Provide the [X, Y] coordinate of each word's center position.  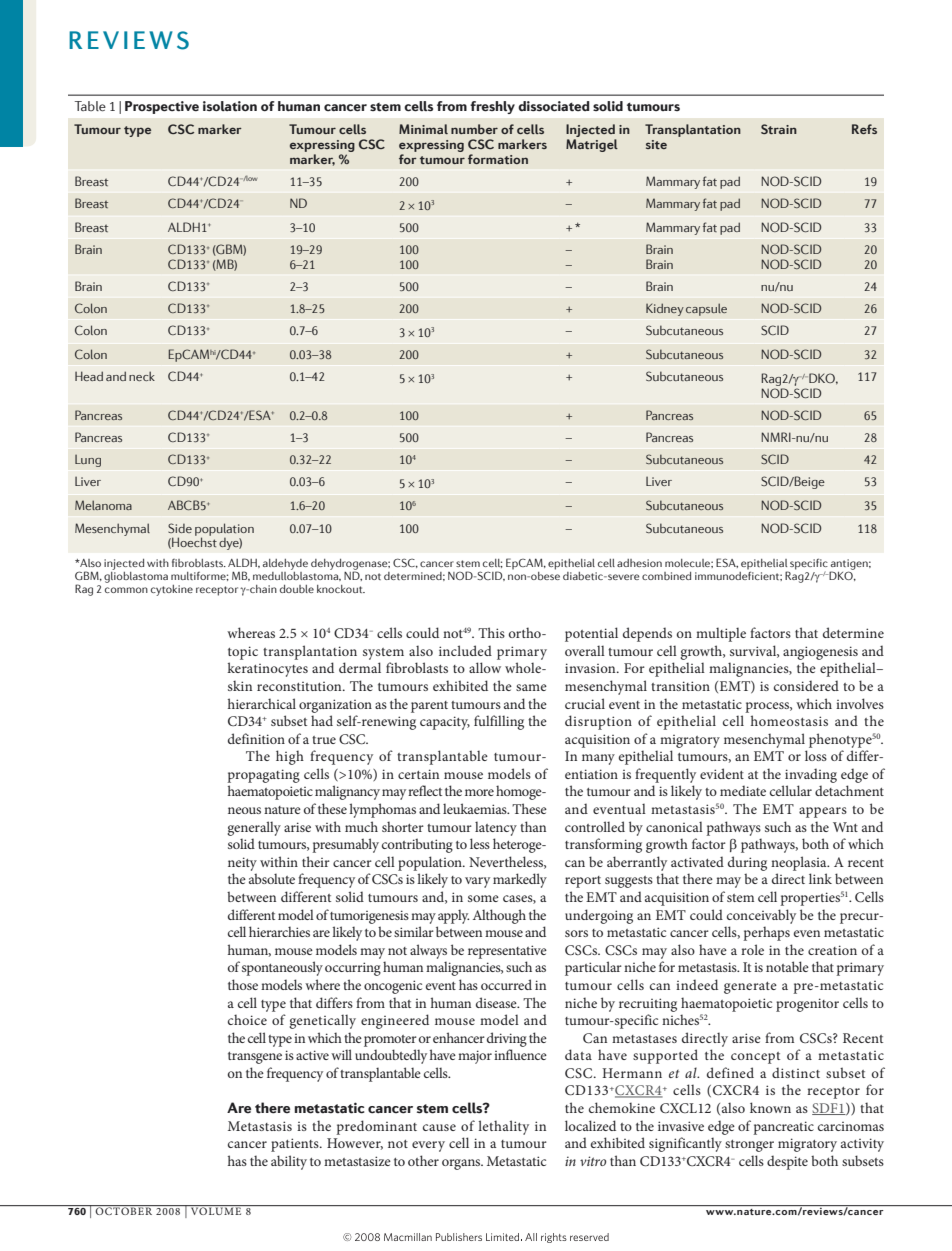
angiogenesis [820, 653]
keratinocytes [267, 669]
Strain [779, 129]
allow [485, 667]
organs [462, 1164]
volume [216, 1211]
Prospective [162, 107]
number [474, 129]
